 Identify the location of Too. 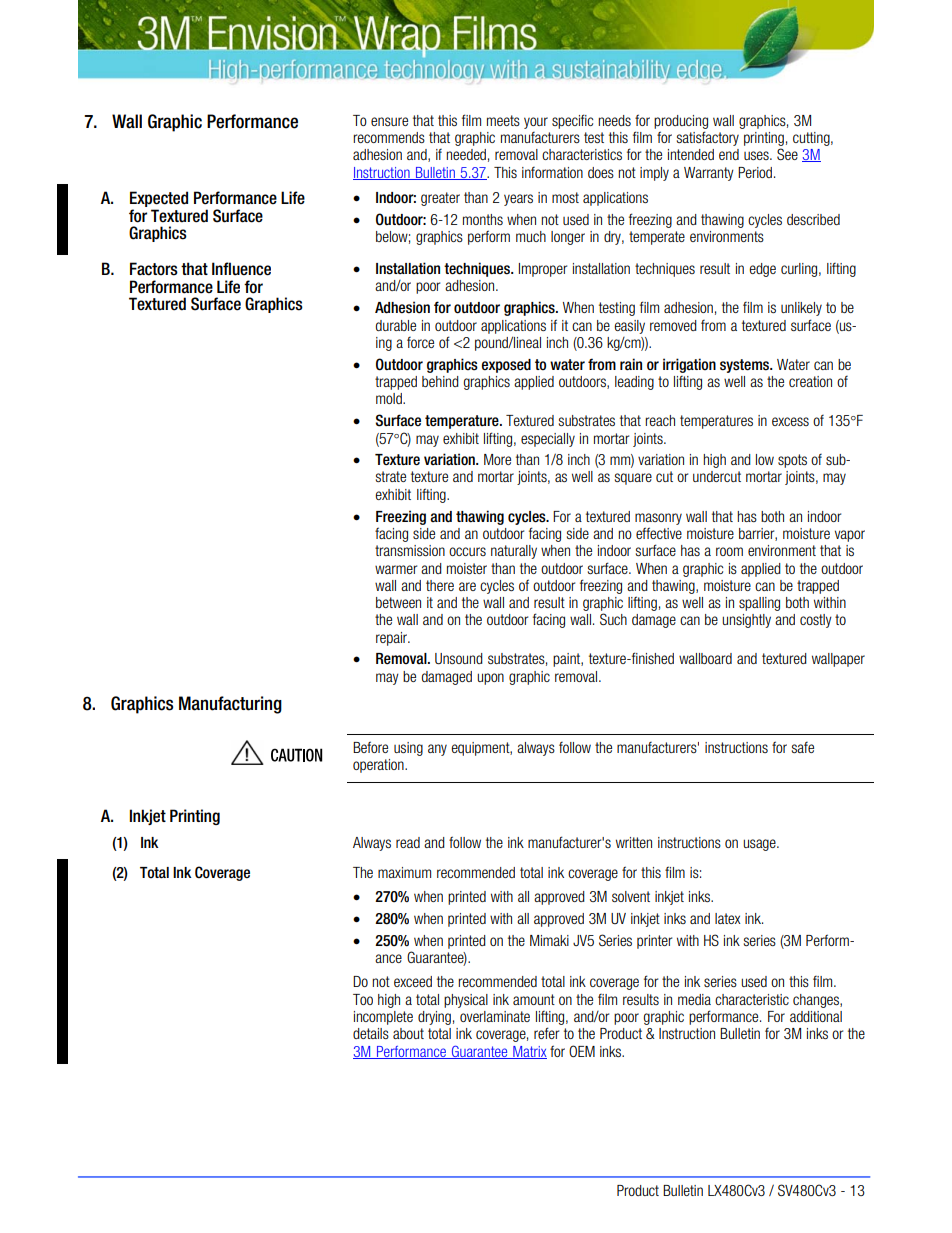
(363, 999).
